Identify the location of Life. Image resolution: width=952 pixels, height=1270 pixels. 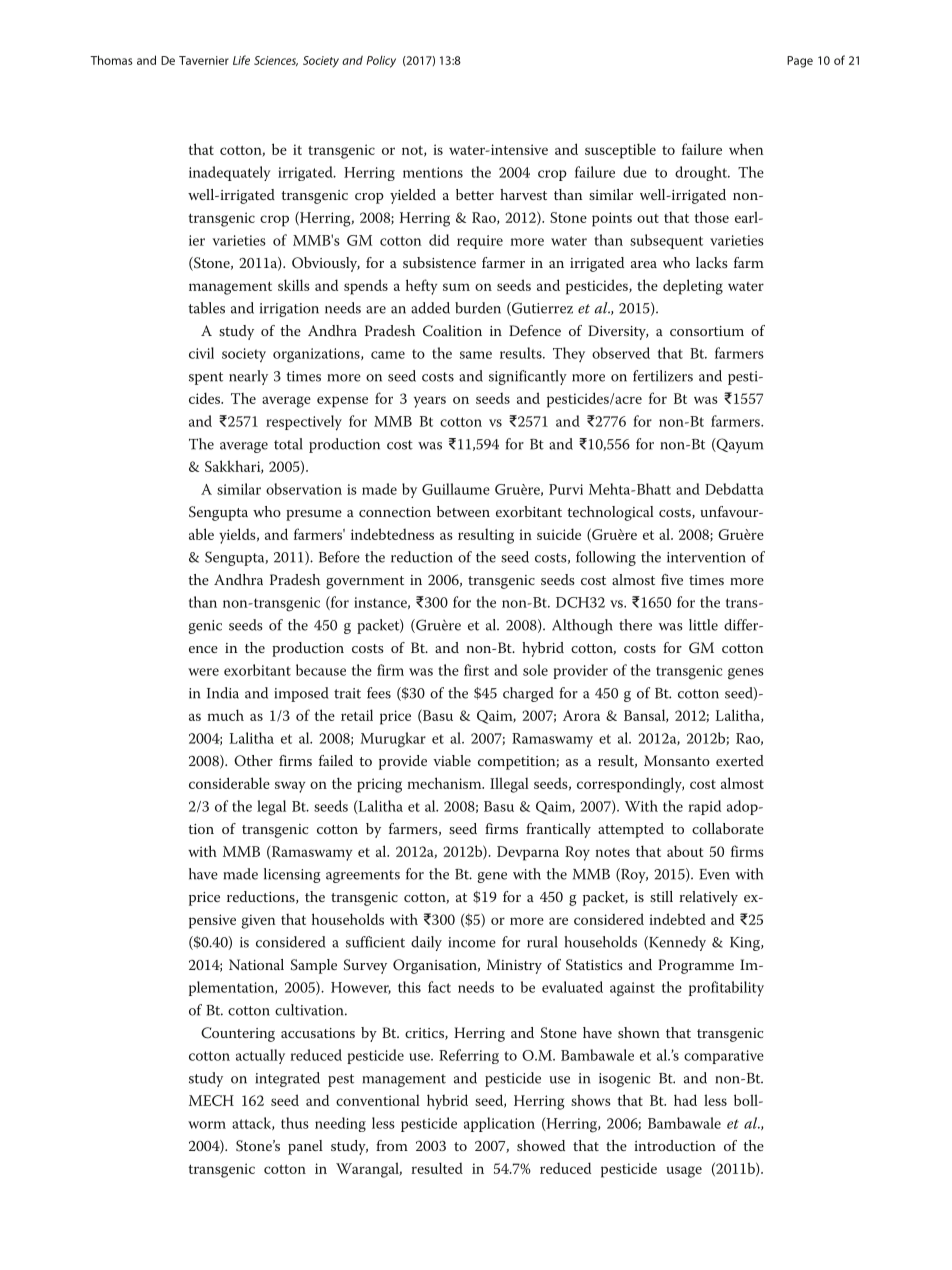
(241, 60).
